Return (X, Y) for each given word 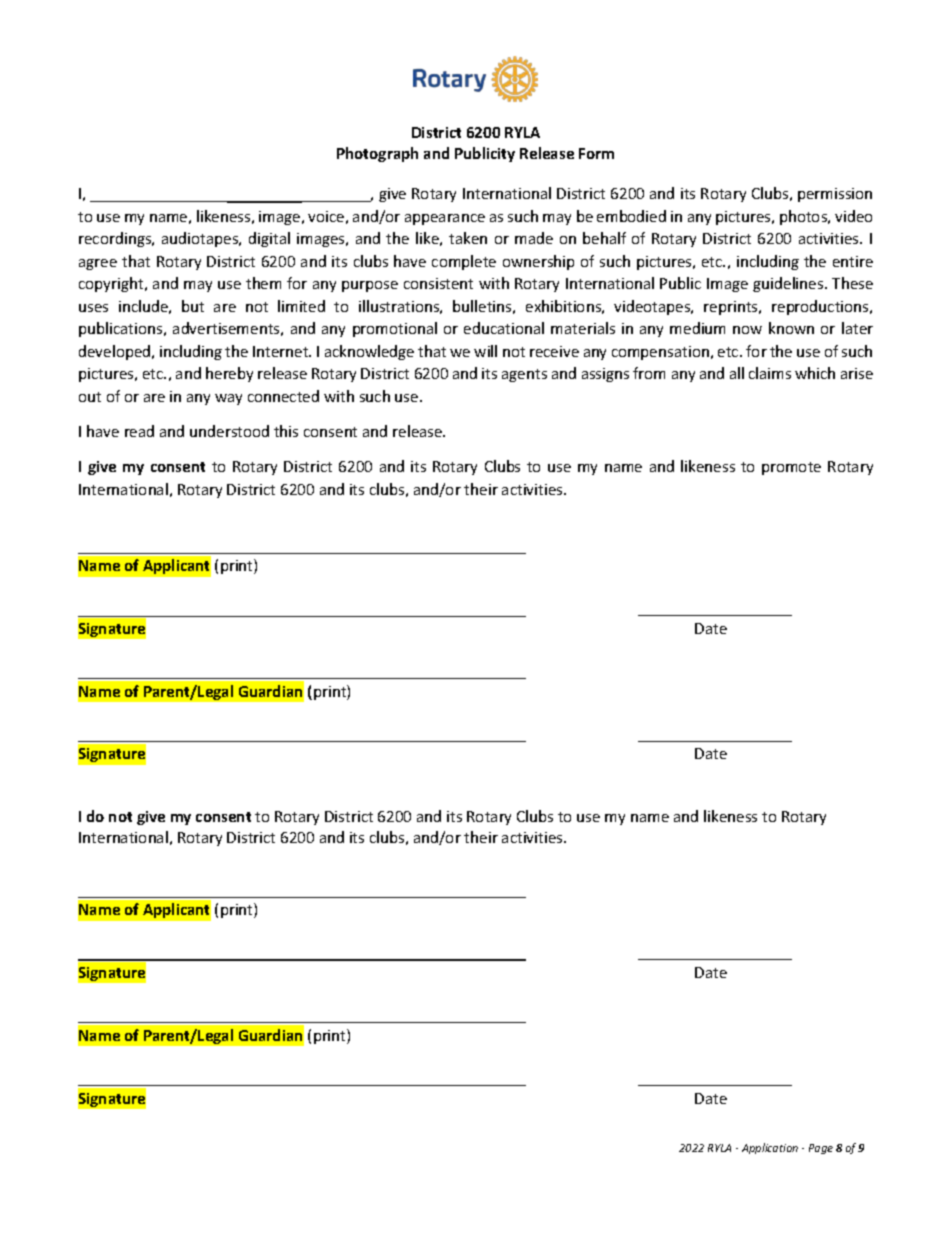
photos (805, 217)
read (139, 431)
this (286, 431)
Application (770, 1148)
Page (821, 1149)
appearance (445, 219)
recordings (116, 239)
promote (791, 468)
